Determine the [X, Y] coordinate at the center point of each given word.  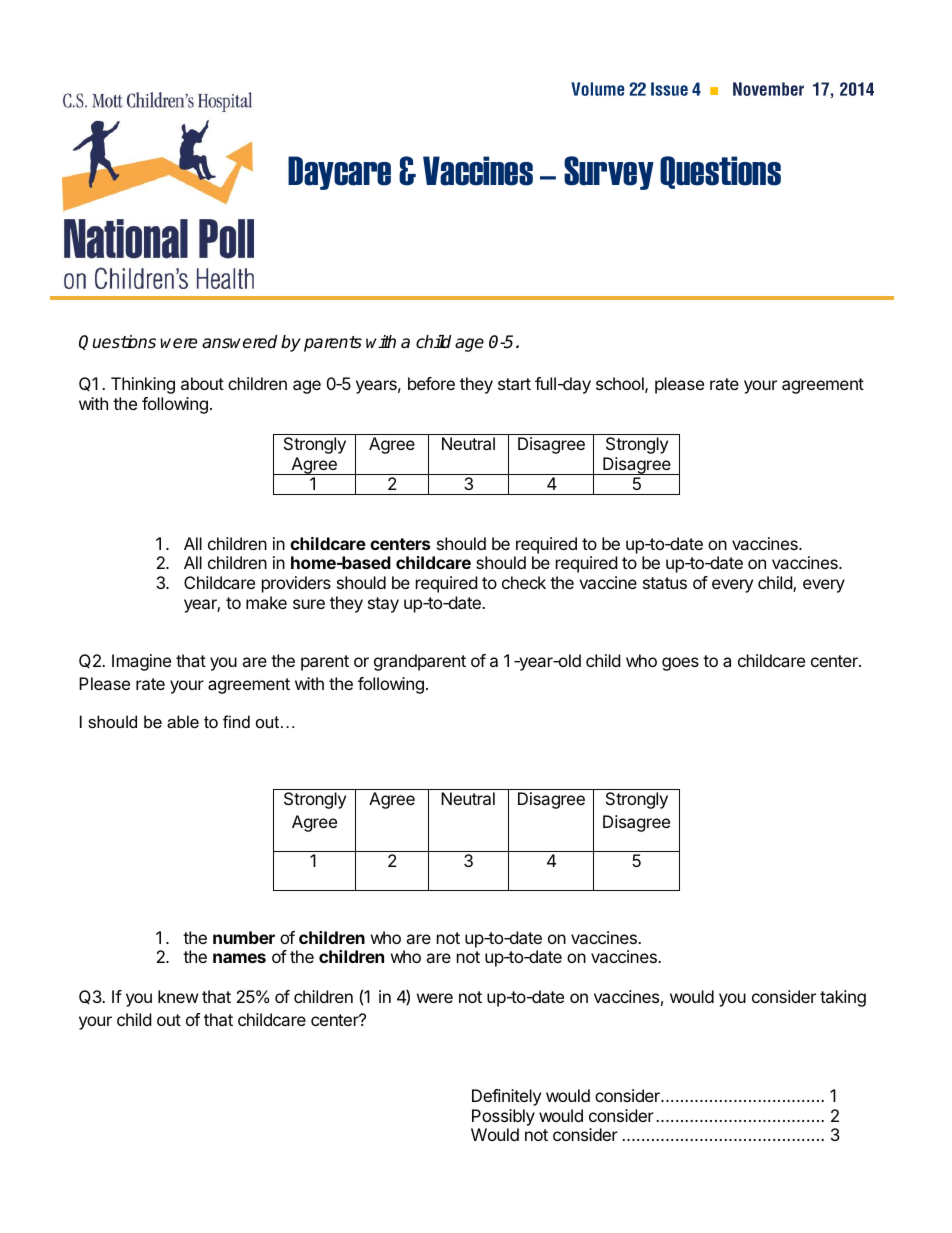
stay [383, 605]
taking [843, 998]
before [431, 383]
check [524, 582]
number [244, 937]
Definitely [506, 1097]
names [239, 958]
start [514, 384]
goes [680, 664]
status [665, 583]
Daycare [339, 173]
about [202, 383]
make [266, 602]
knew [178, 996]
